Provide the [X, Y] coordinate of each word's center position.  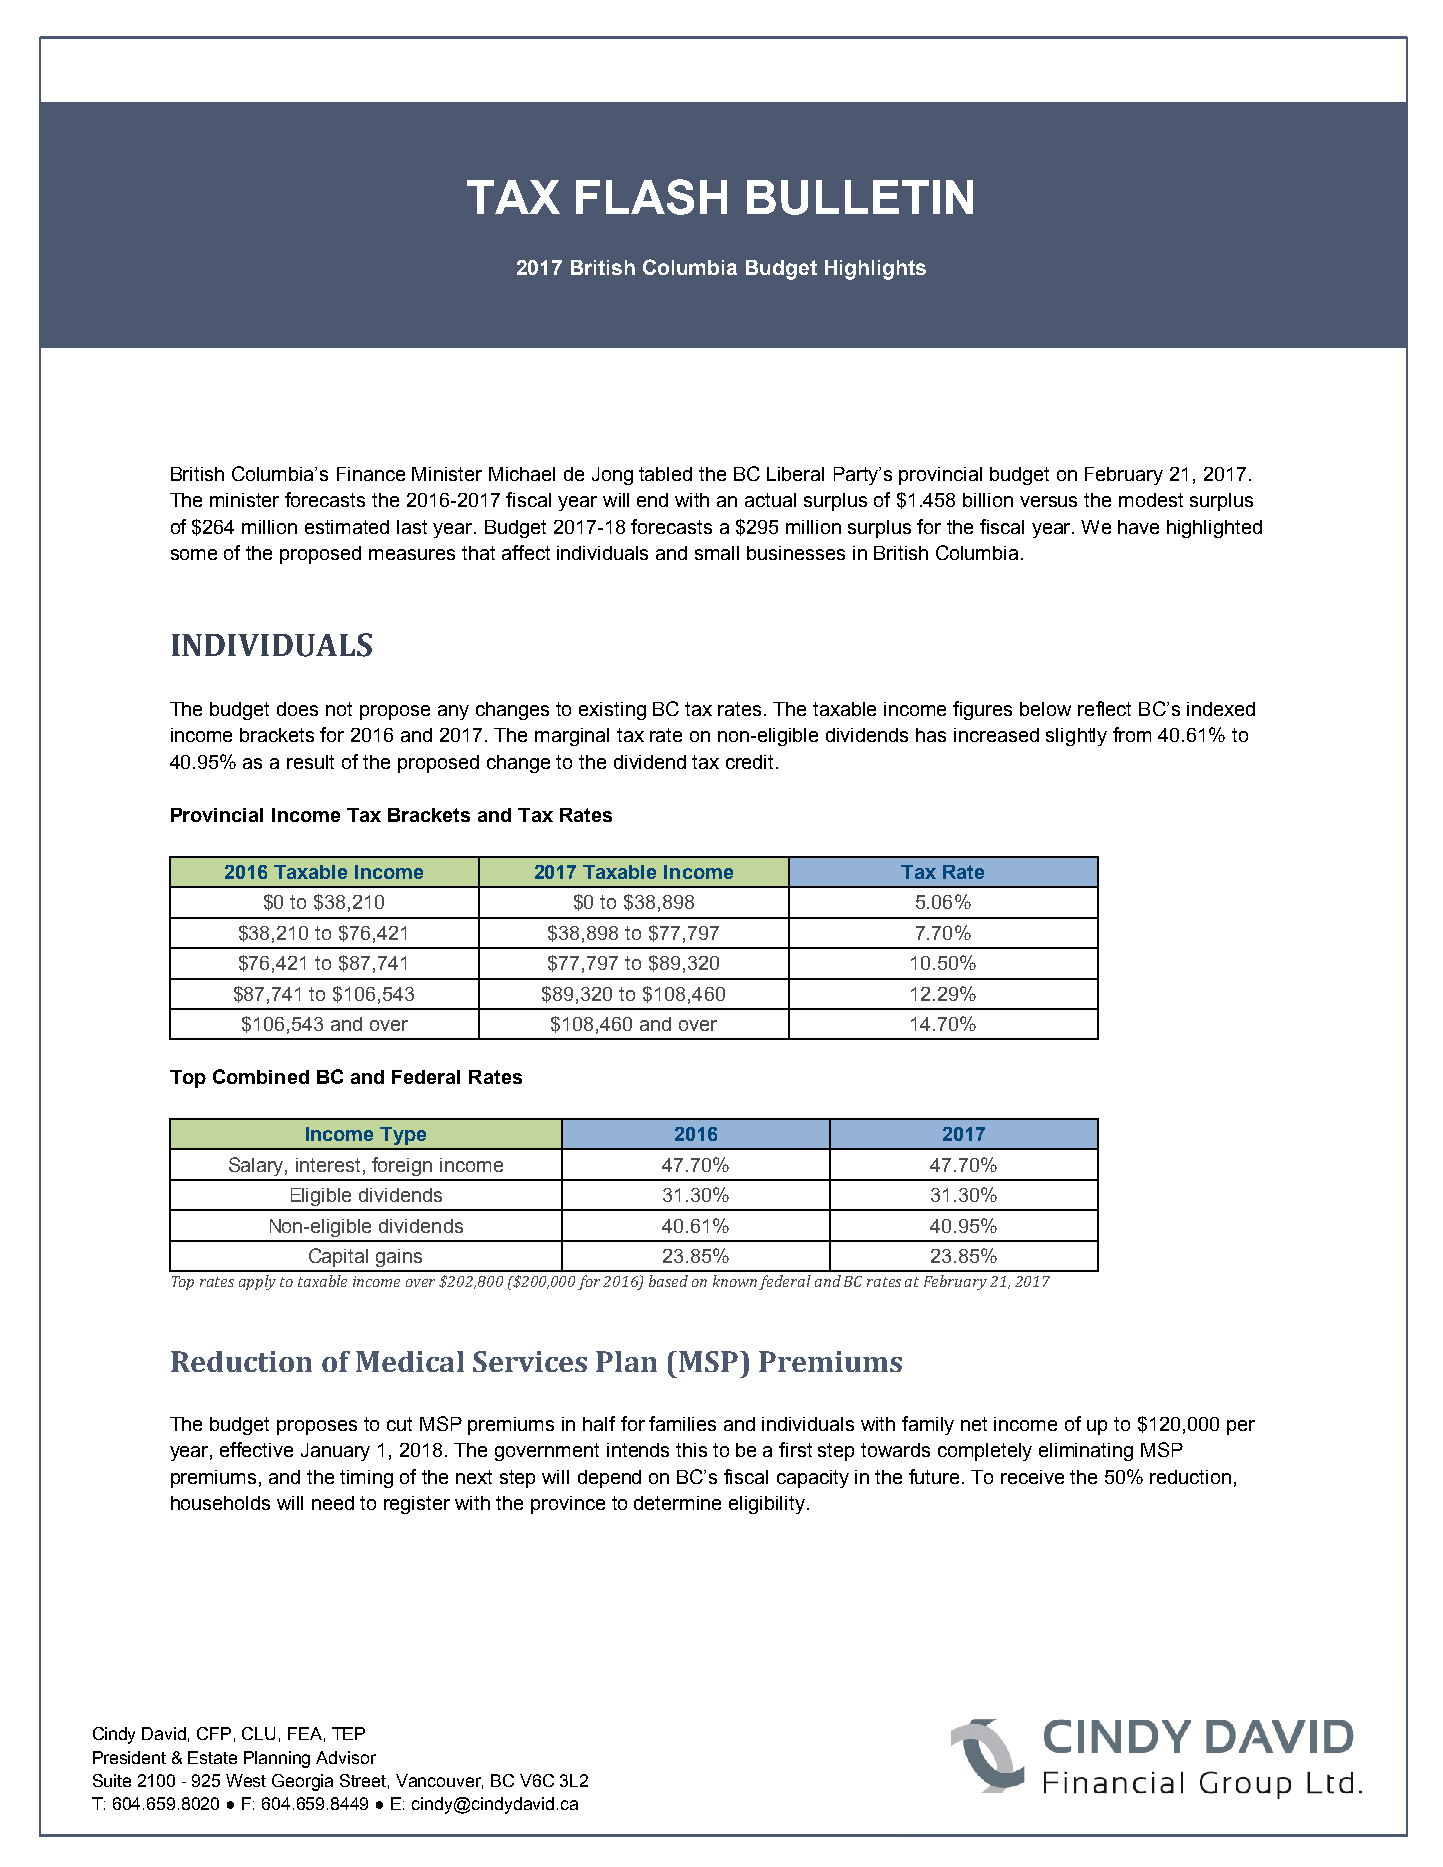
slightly [1076, 737]
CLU [258, 1733]
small [717, 553]
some [194, 554]
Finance [371, 474]
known [735, 1281]
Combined [261, 1076]
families [682, 1423]
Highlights [875, 270]
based [668, 1281]
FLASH [651, 197]
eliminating [1086, 1452]
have [1138, 527]
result [310, 762]
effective [256, 1449]
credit [751, 762]
